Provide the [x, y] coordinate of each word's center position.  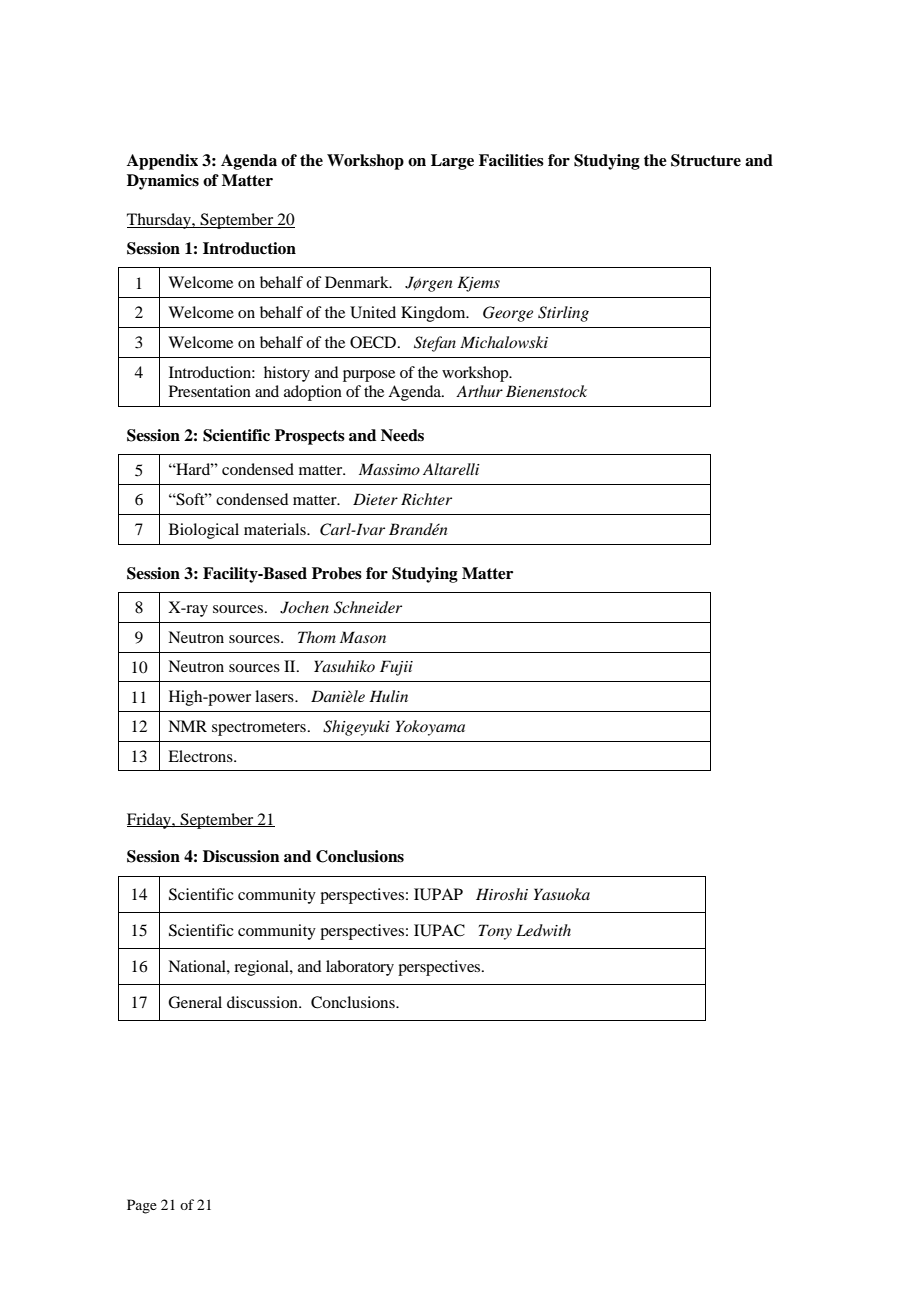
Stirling [563, 314]
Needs [402, 435]
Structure [706, 160]
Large [452, 162]
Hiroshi [502, 894]
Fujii [396, 668]
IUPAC [439, 930]
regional [262, 968]
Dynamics [163, 182]
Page [142, 1206]
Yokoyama [430, 728]
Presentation [210, 391]
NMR [187, 726]
